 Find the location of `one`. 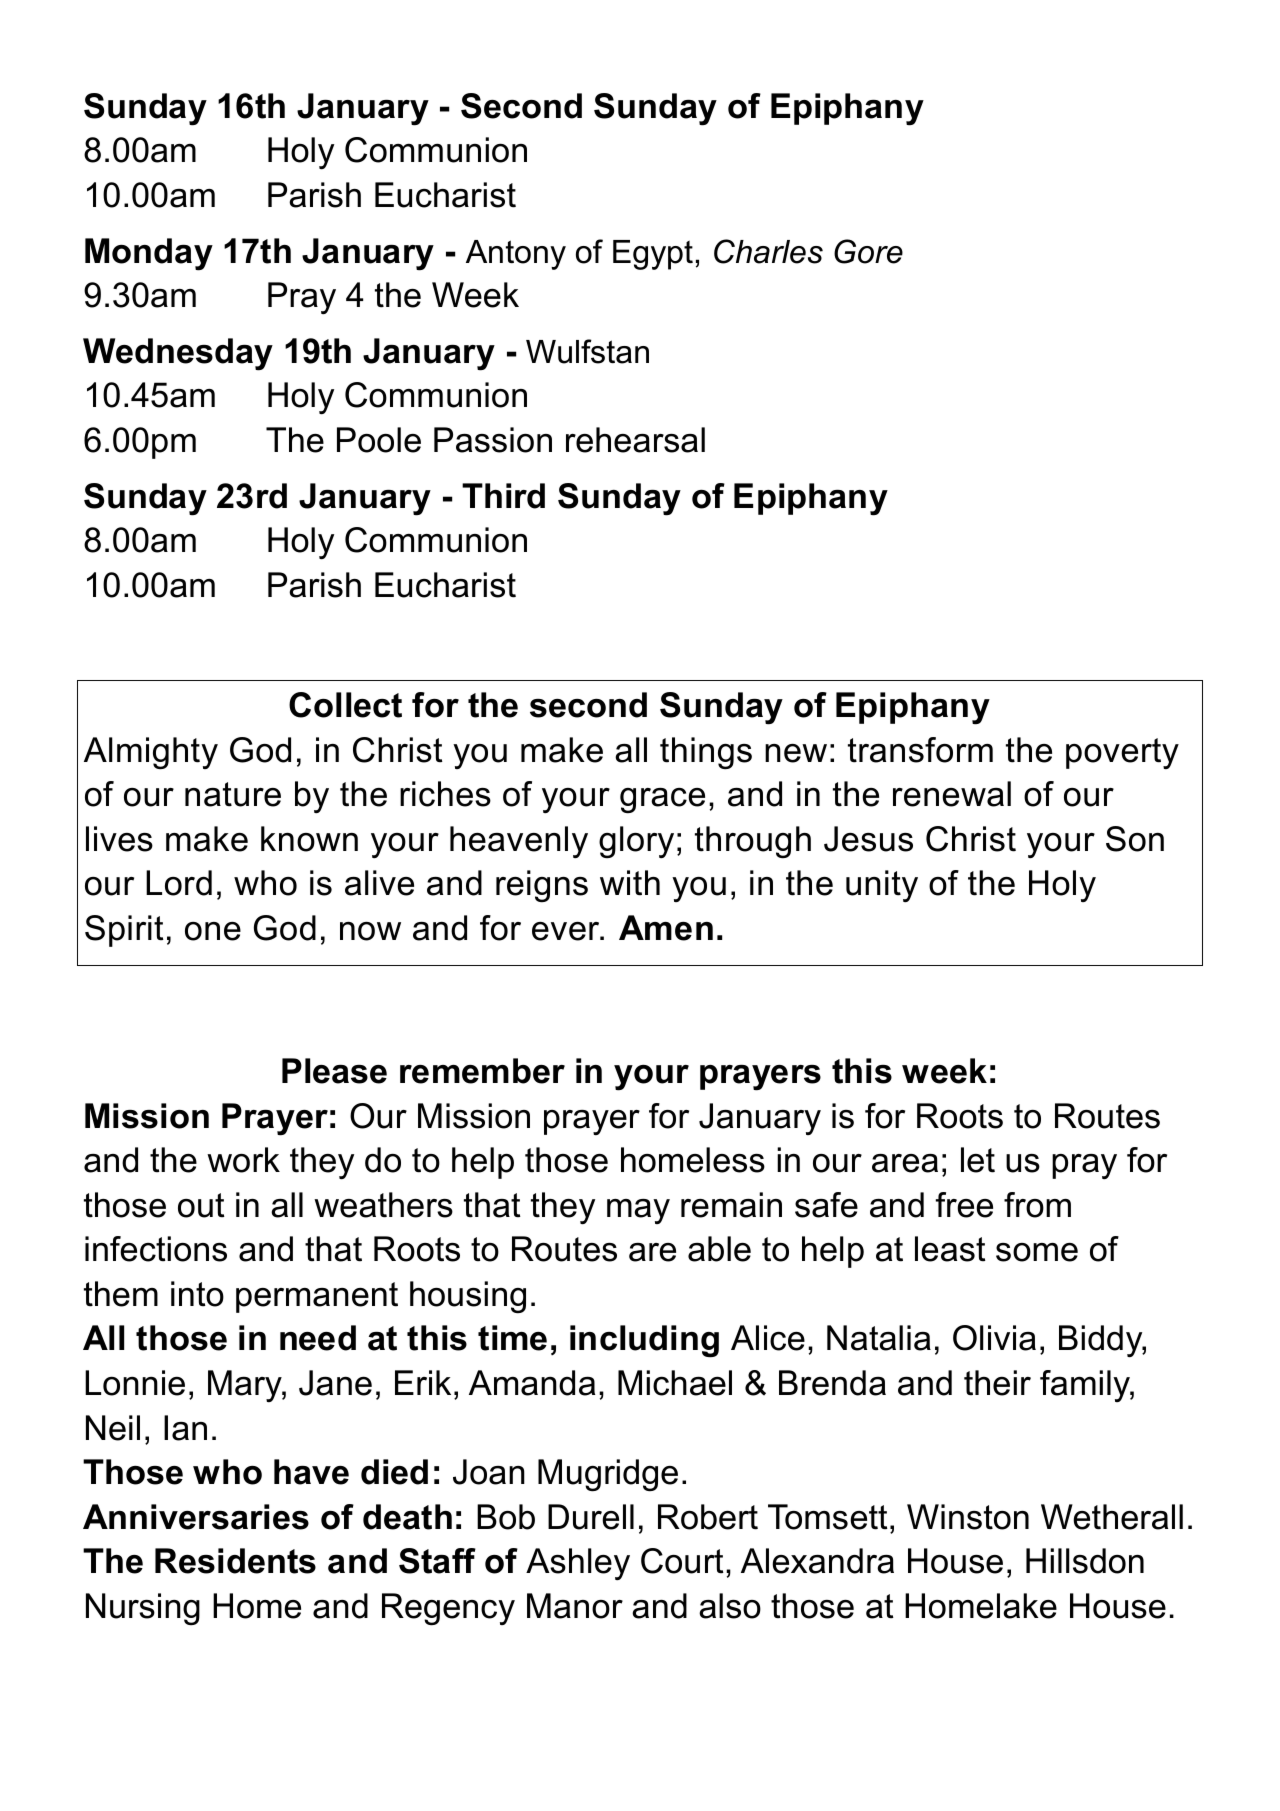

one is located at coordinates (213, 931).
